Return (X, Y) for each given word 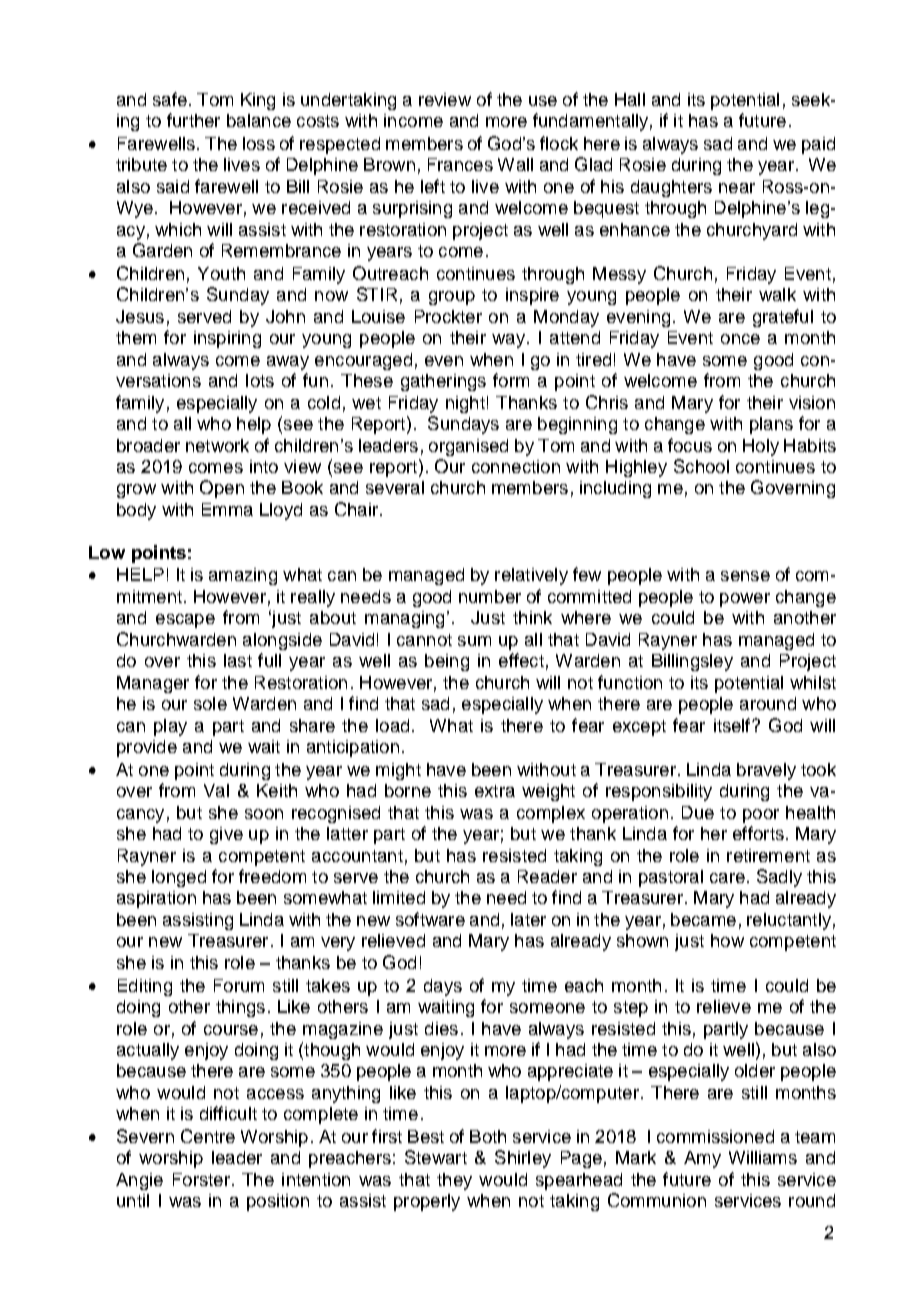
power (745, 600)
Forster (201, 1179)
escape (185, 621)
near (737, 188)
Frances (460, 164)
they (454, 1181)
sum (474, 641)
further (193, 120)
